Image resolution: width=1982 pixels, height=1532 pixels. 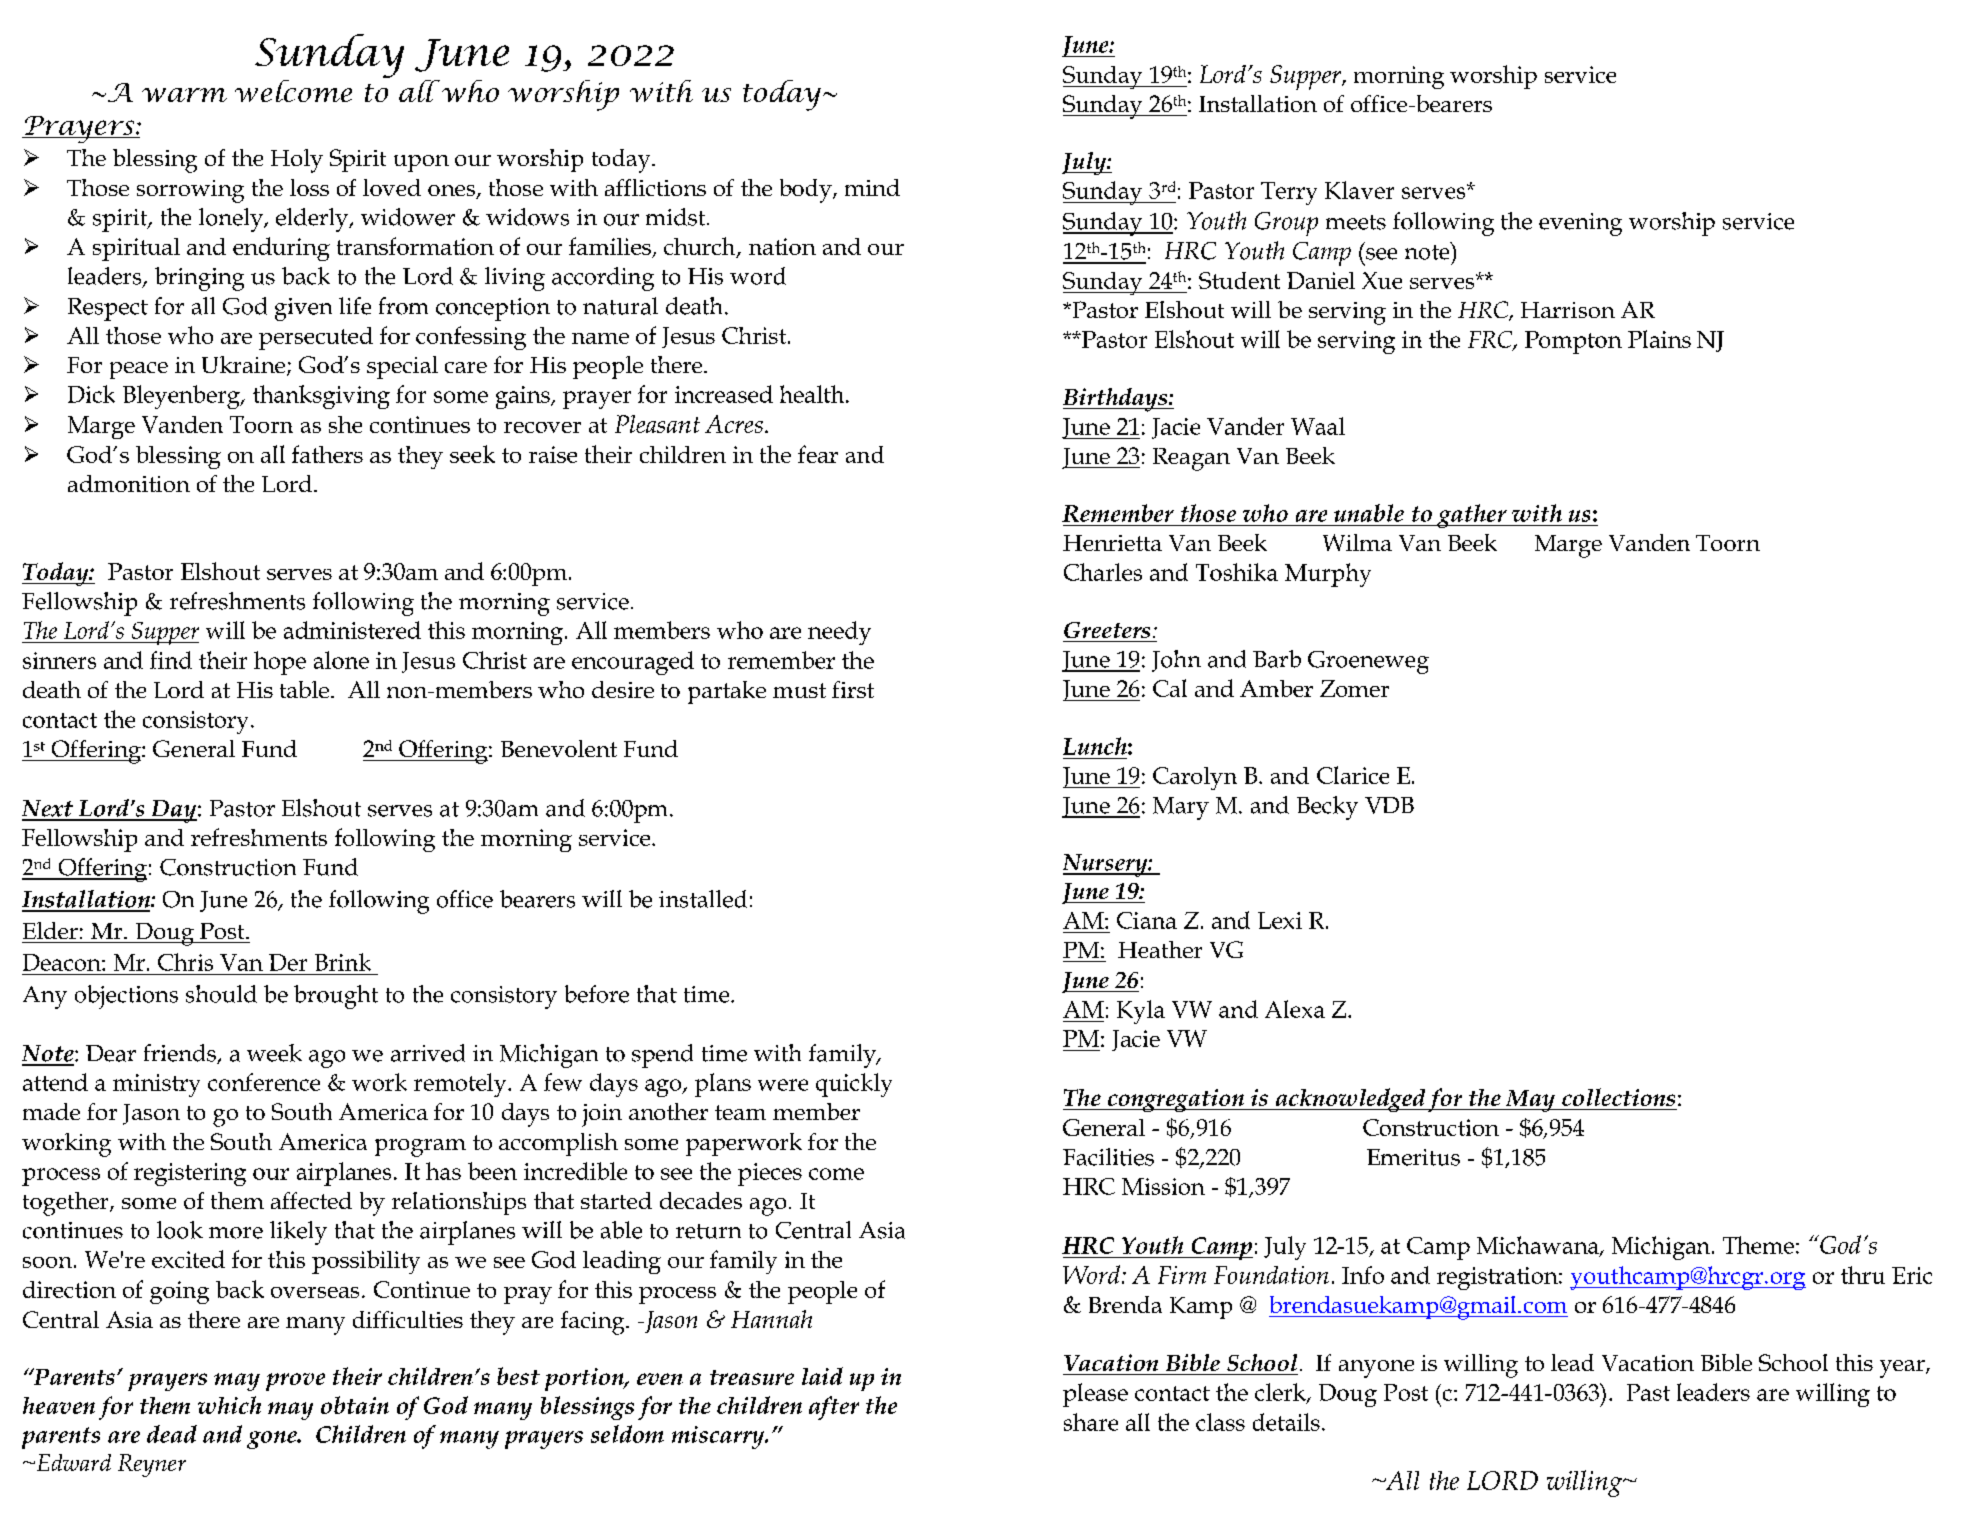 I want to click on hope, so click(x=280, y=663).
